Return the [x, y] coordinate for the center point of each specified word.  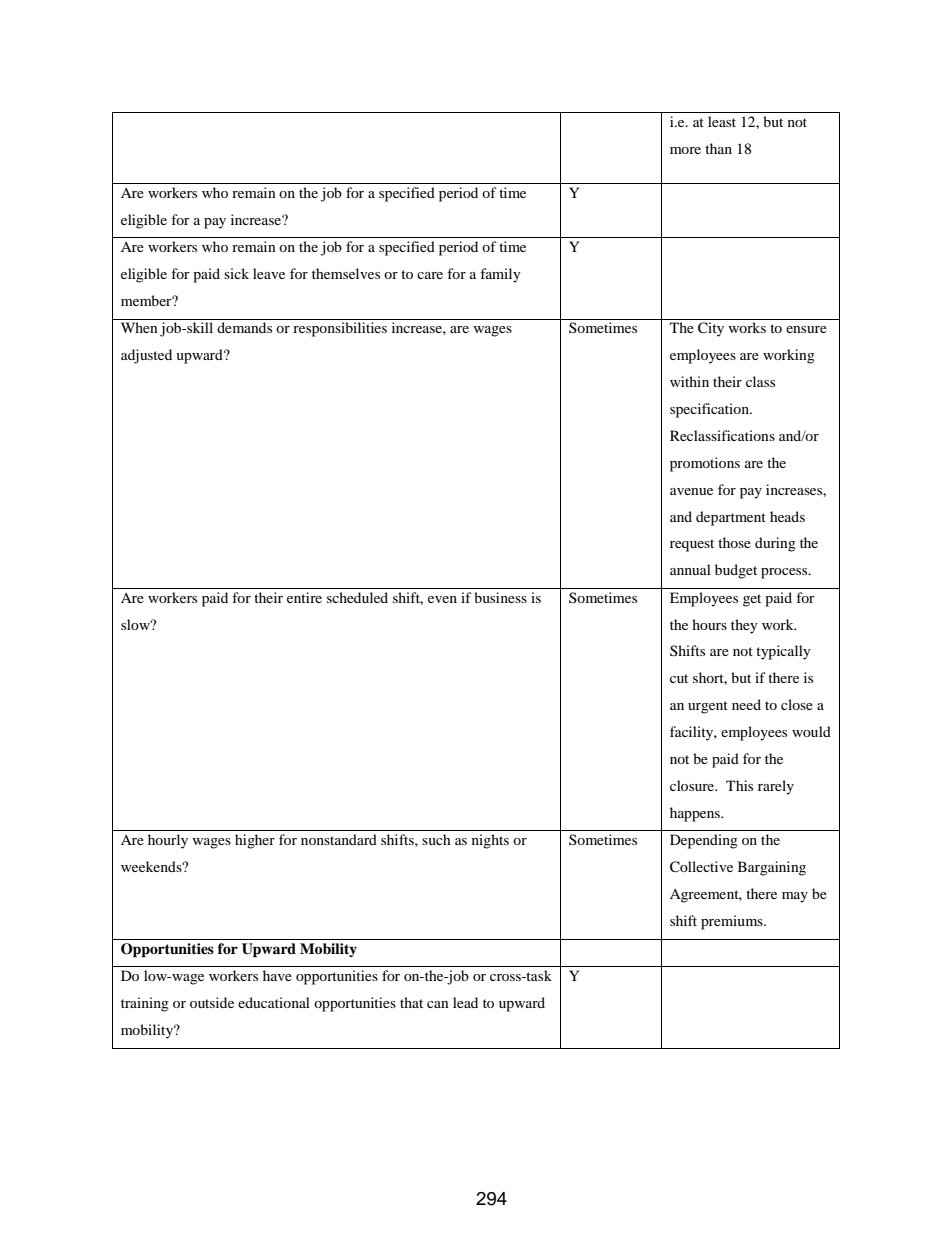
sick [236, 273]
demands [244, 327]
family [500, 275]
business [500, 597]
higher [255, 841]
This [739, 785]
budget [736, 571]
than [718, 148]
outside [212, 1002]
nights [490, 841]
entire [304, 597]
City [711, 329]
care [430, 275]
